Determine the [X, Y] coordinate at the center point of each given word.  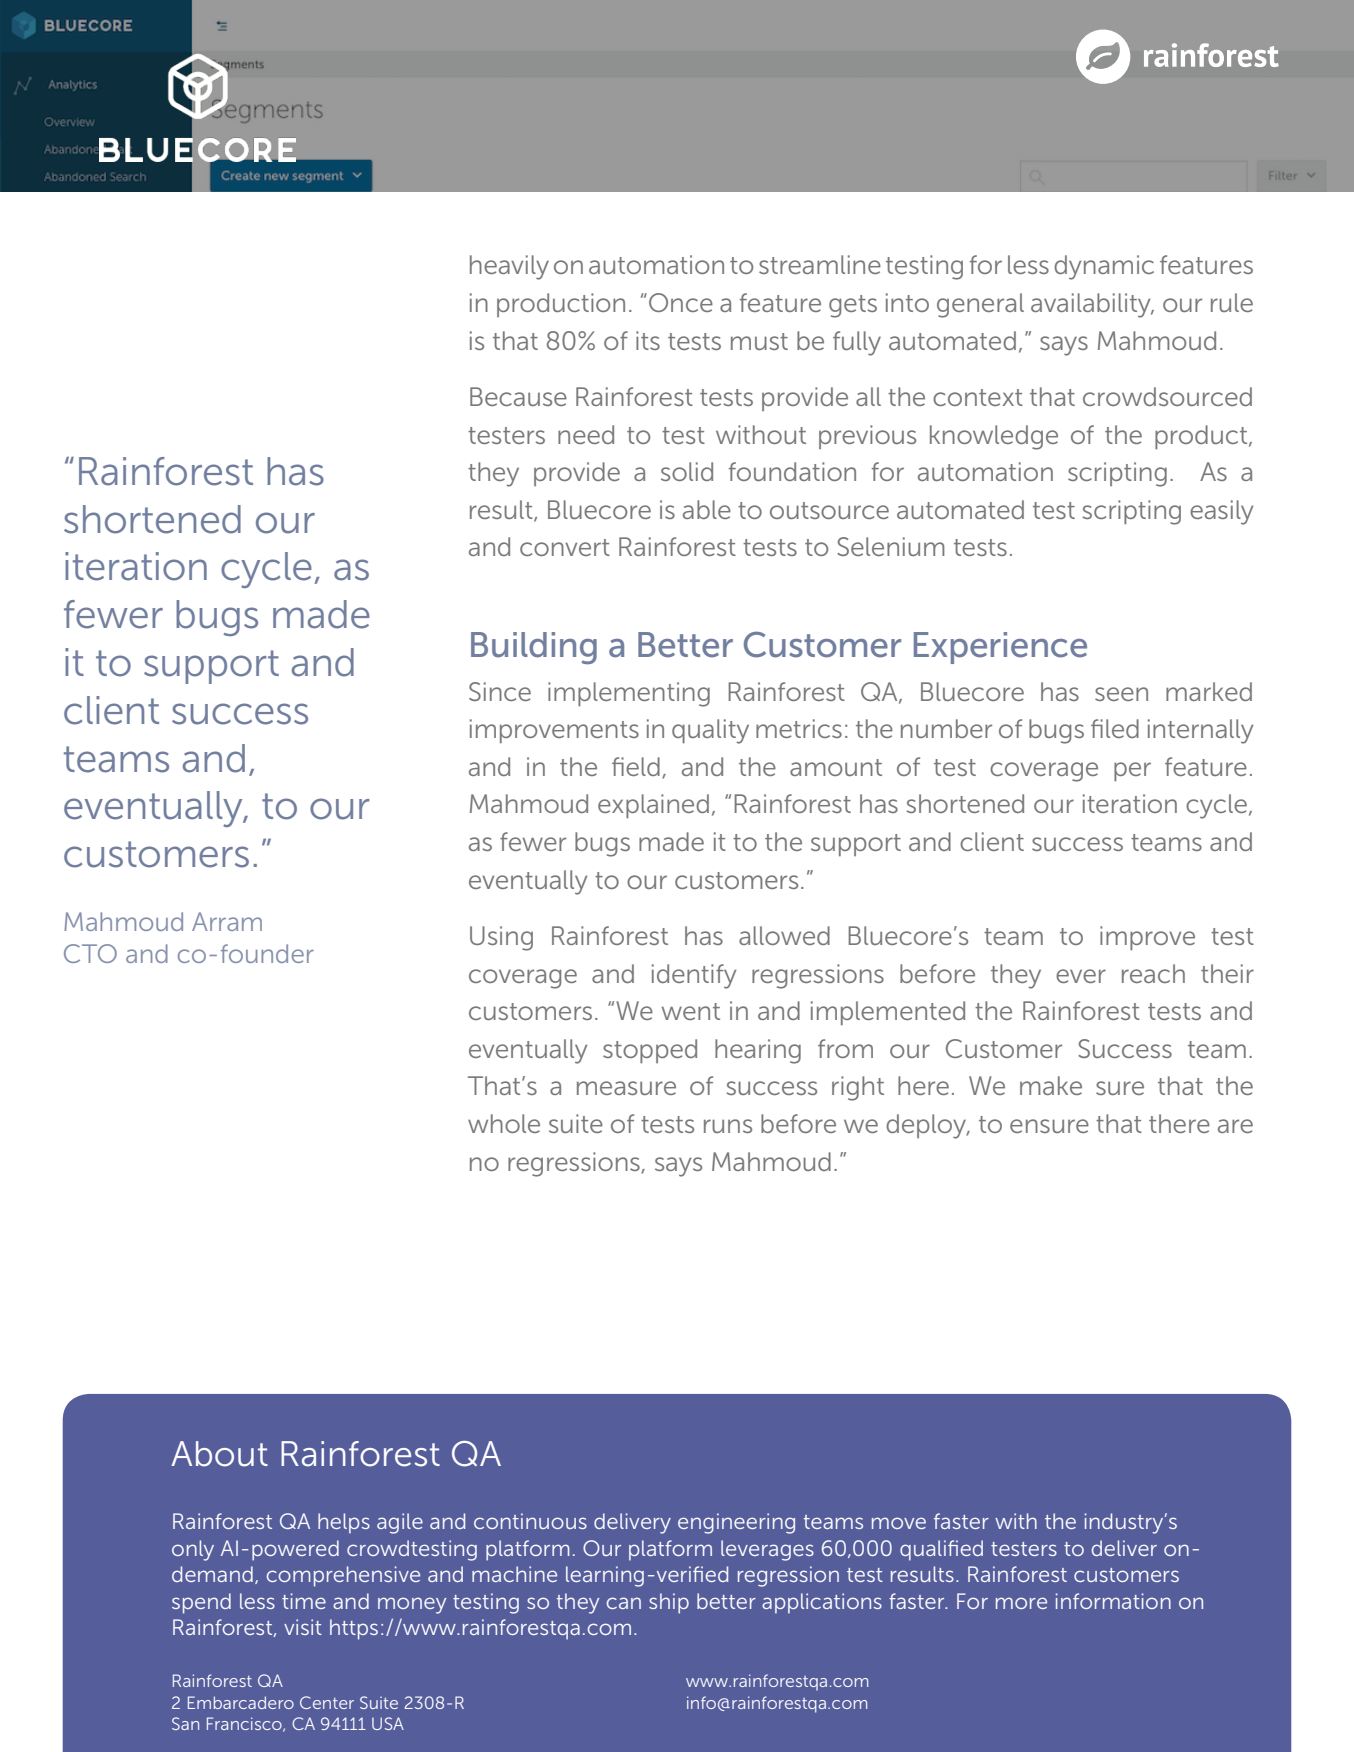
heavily [509, 267]
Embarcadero [241, 1702]
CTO [90, 953]
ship [669, 1603]
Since [500, 691]
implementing [629, 694]
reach [1153, 973]
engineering [736, 1523]
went [691, 1011]
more [1021, 1603]
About [219, 1454]
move [899, 1523]
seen [1121, 694]
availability [1092, 305]
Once [681, 302]
